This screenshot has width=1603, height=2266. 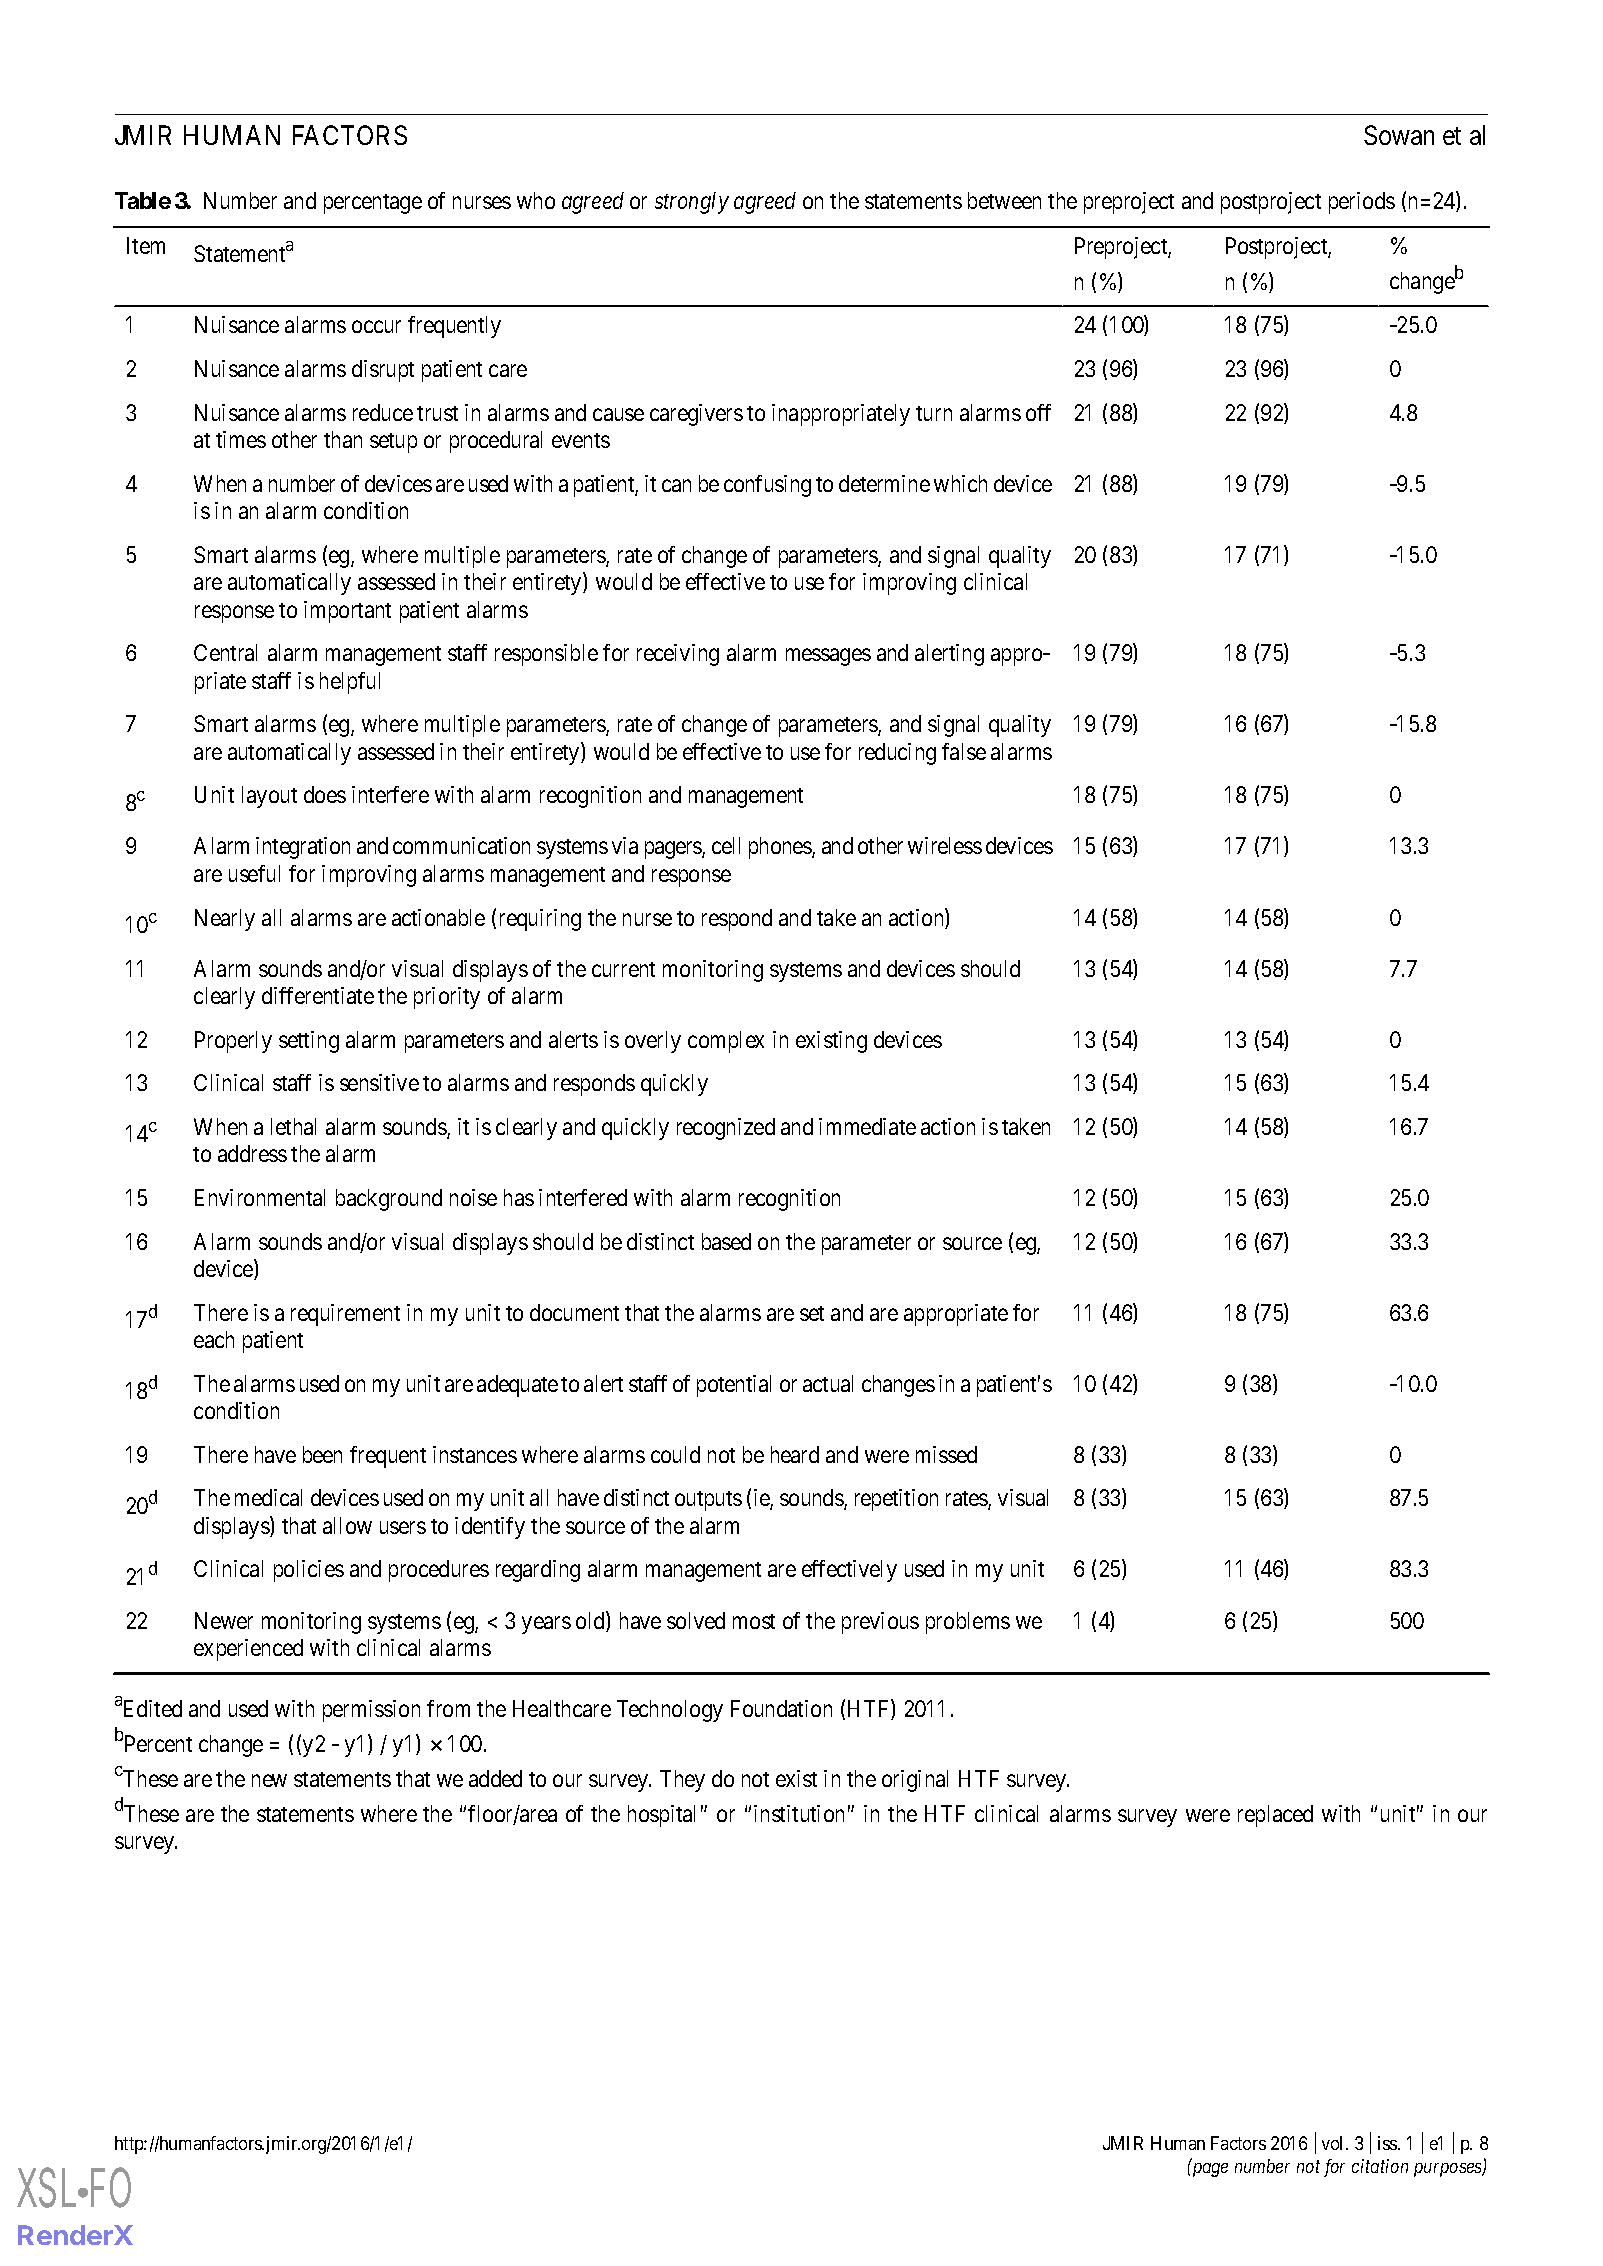 I want to click on strongly, so click(x=692, y=203).
